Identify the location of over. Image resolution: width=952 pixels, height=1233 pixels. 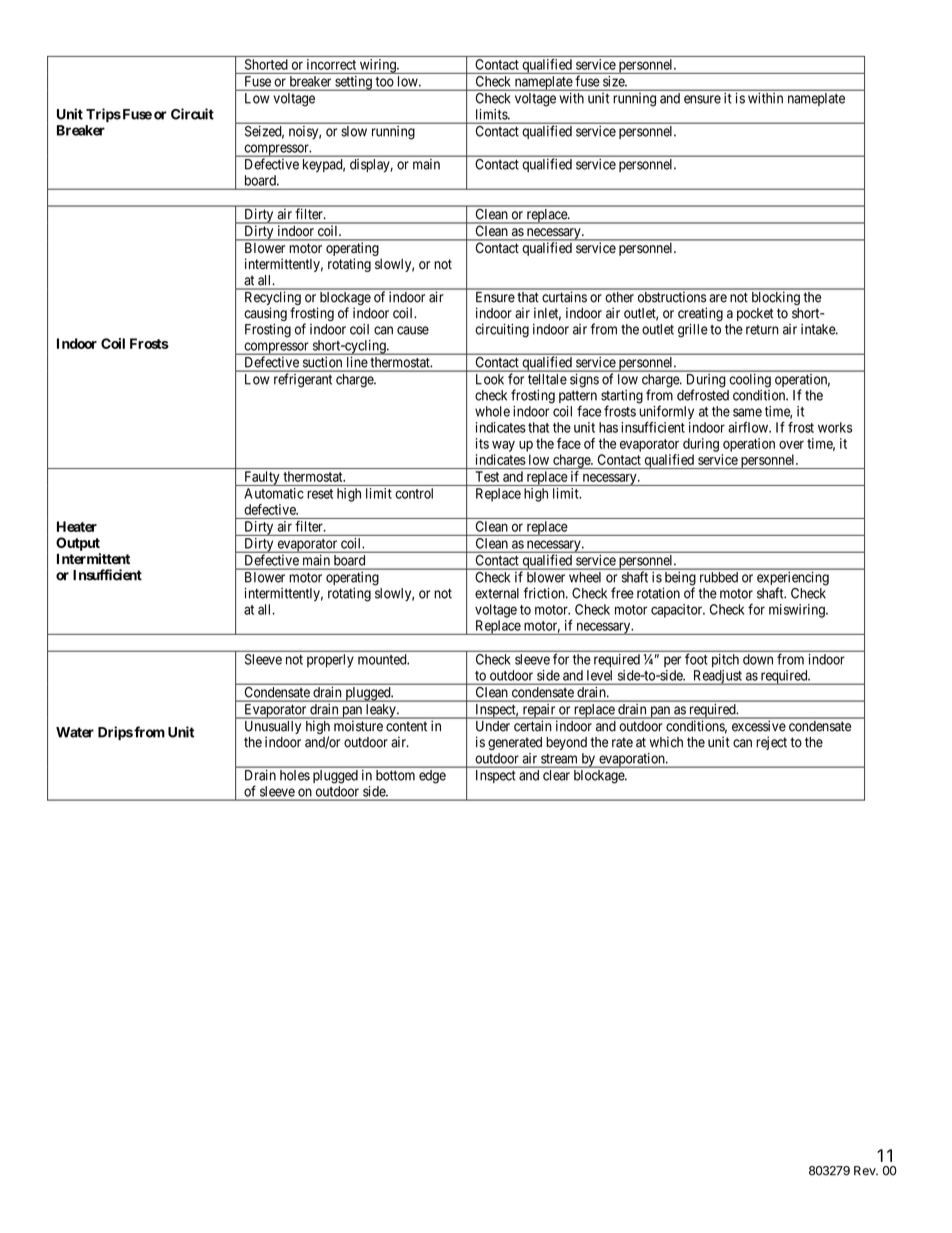
(791, 445).
